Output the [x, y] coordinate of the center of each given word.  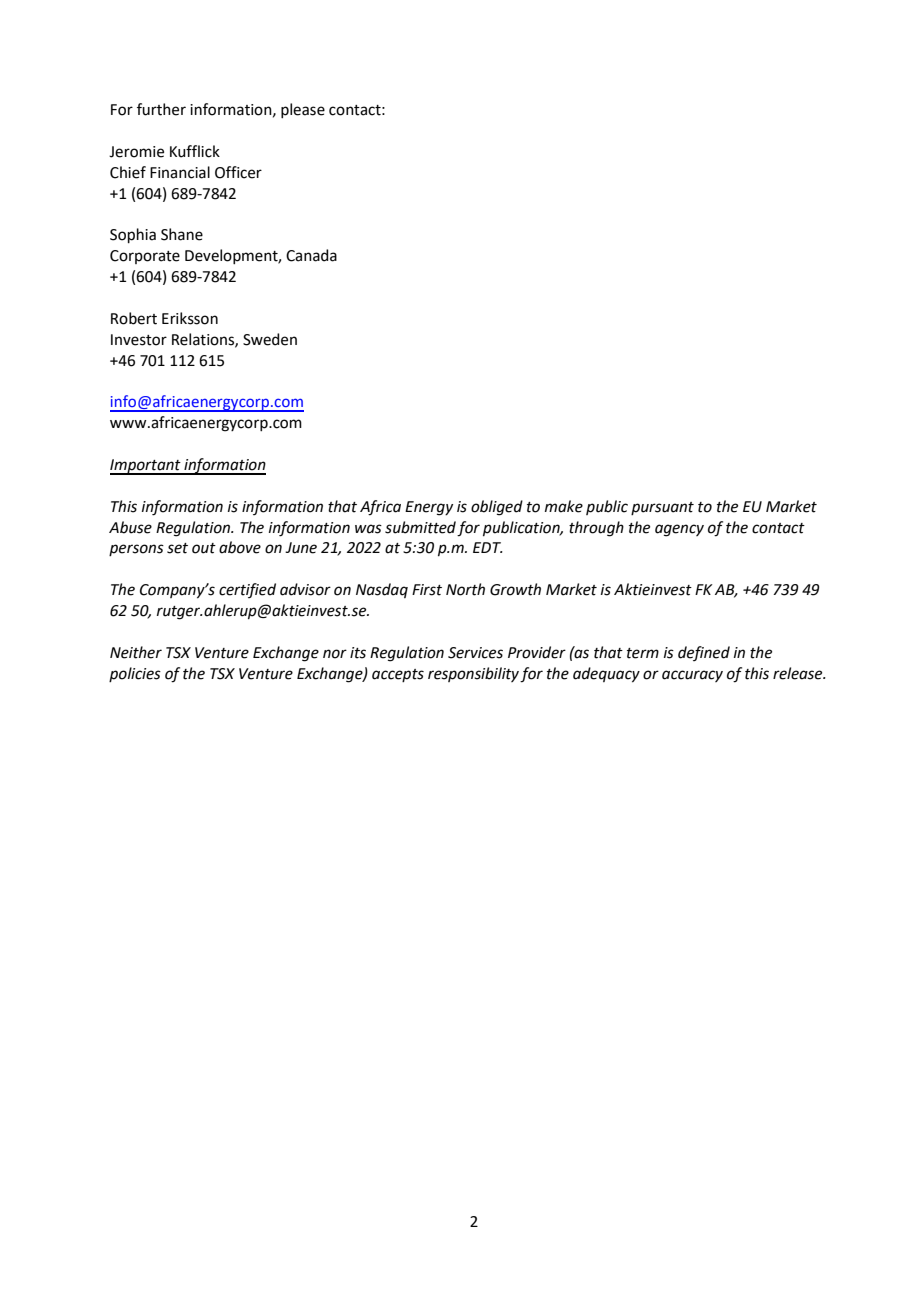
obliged [497, 508]
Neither [136, 652]
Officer [238, 172]
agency [679, 530]
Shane [182, 234]
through [596, 529]
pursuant [662, 508]
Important [146, 467]
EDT [488, 547]
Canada [311, 255]
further [161, 109]
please [303, 110]
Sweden [270, 339]
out [204, 548]
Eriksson [190, 318]
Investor [139, 340]
